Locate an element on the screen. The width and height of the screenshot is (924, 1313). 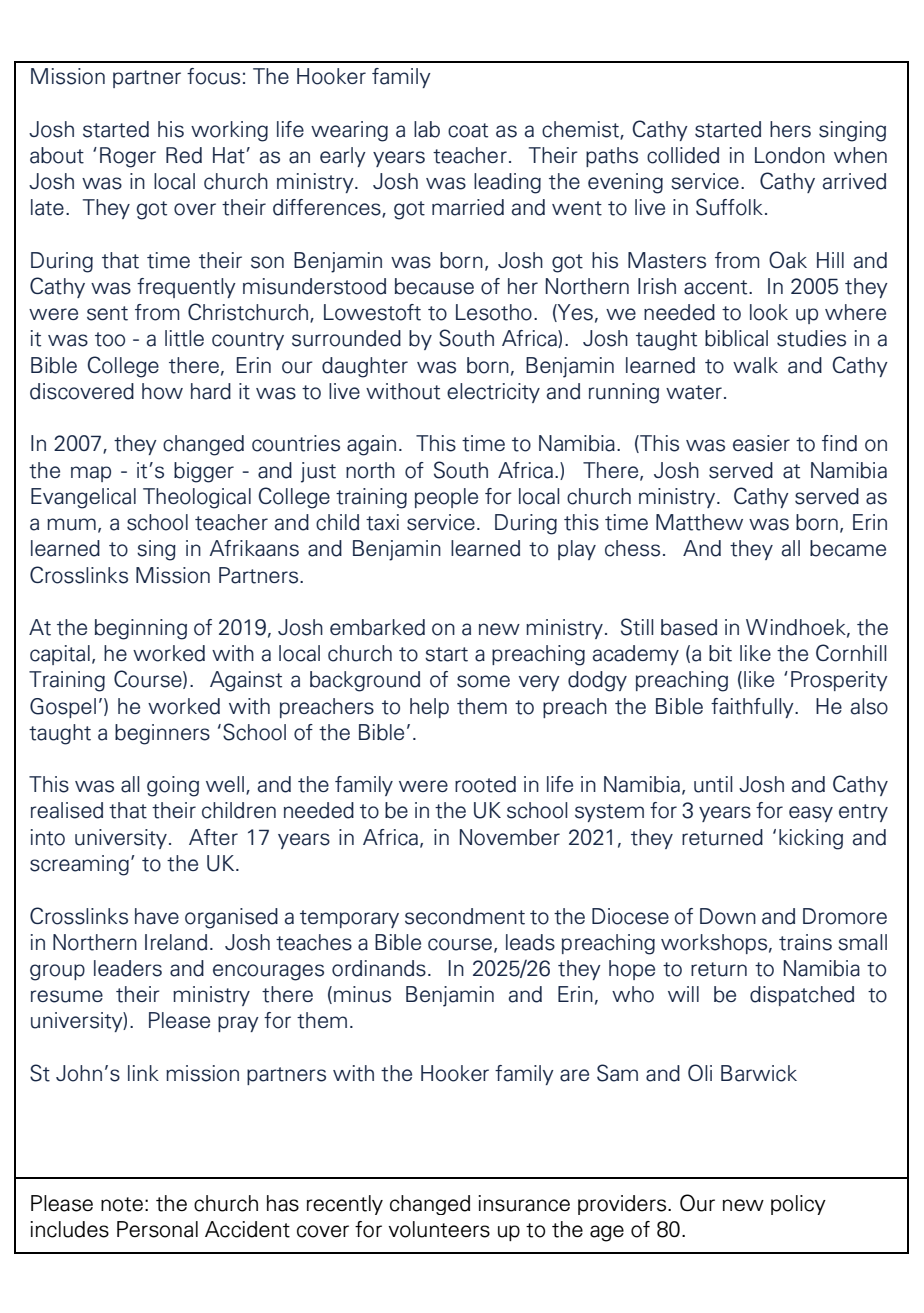
volunteers is located at coordinates (439, 1229).
